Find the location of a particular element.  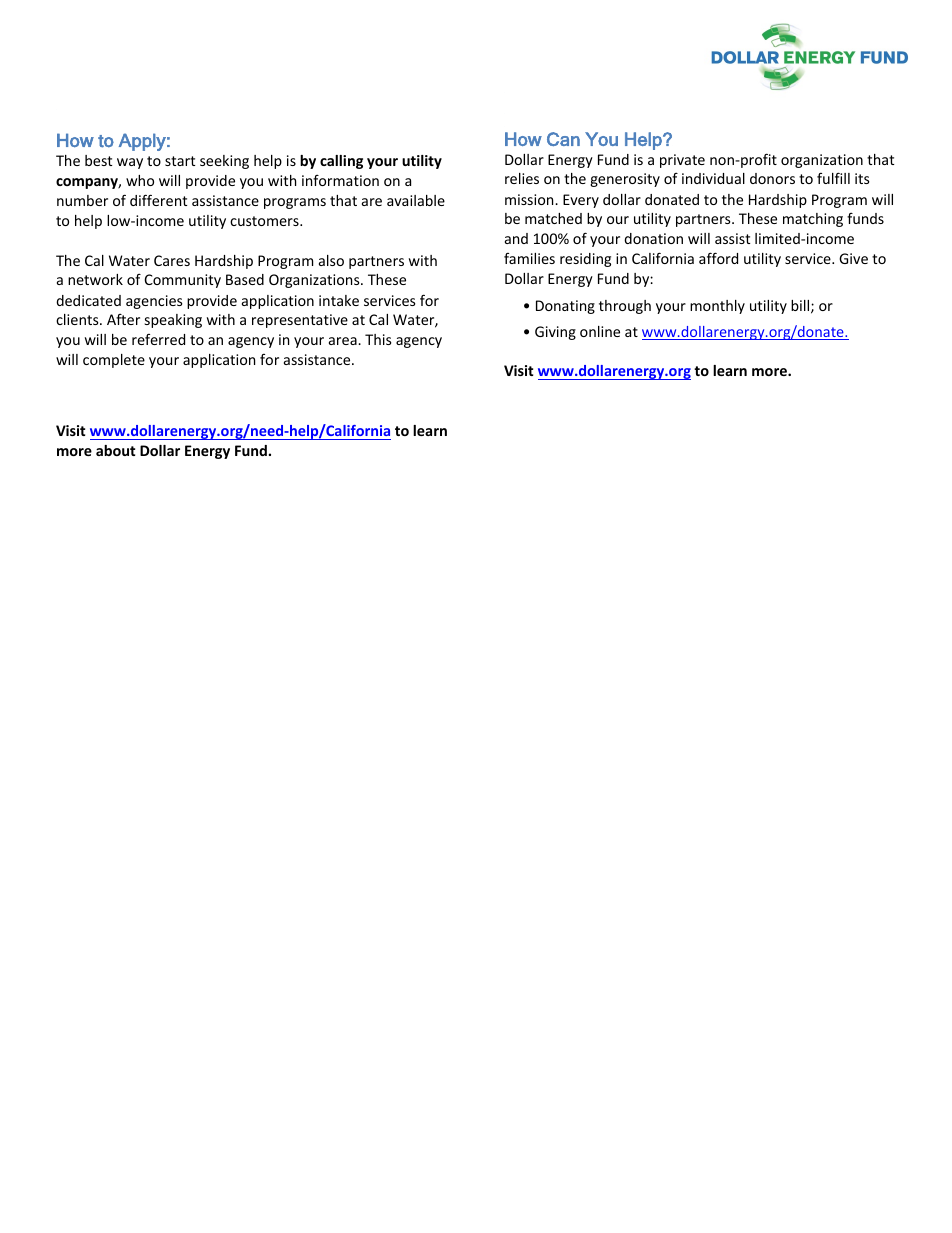

This is located at coordinates (378, 339).
